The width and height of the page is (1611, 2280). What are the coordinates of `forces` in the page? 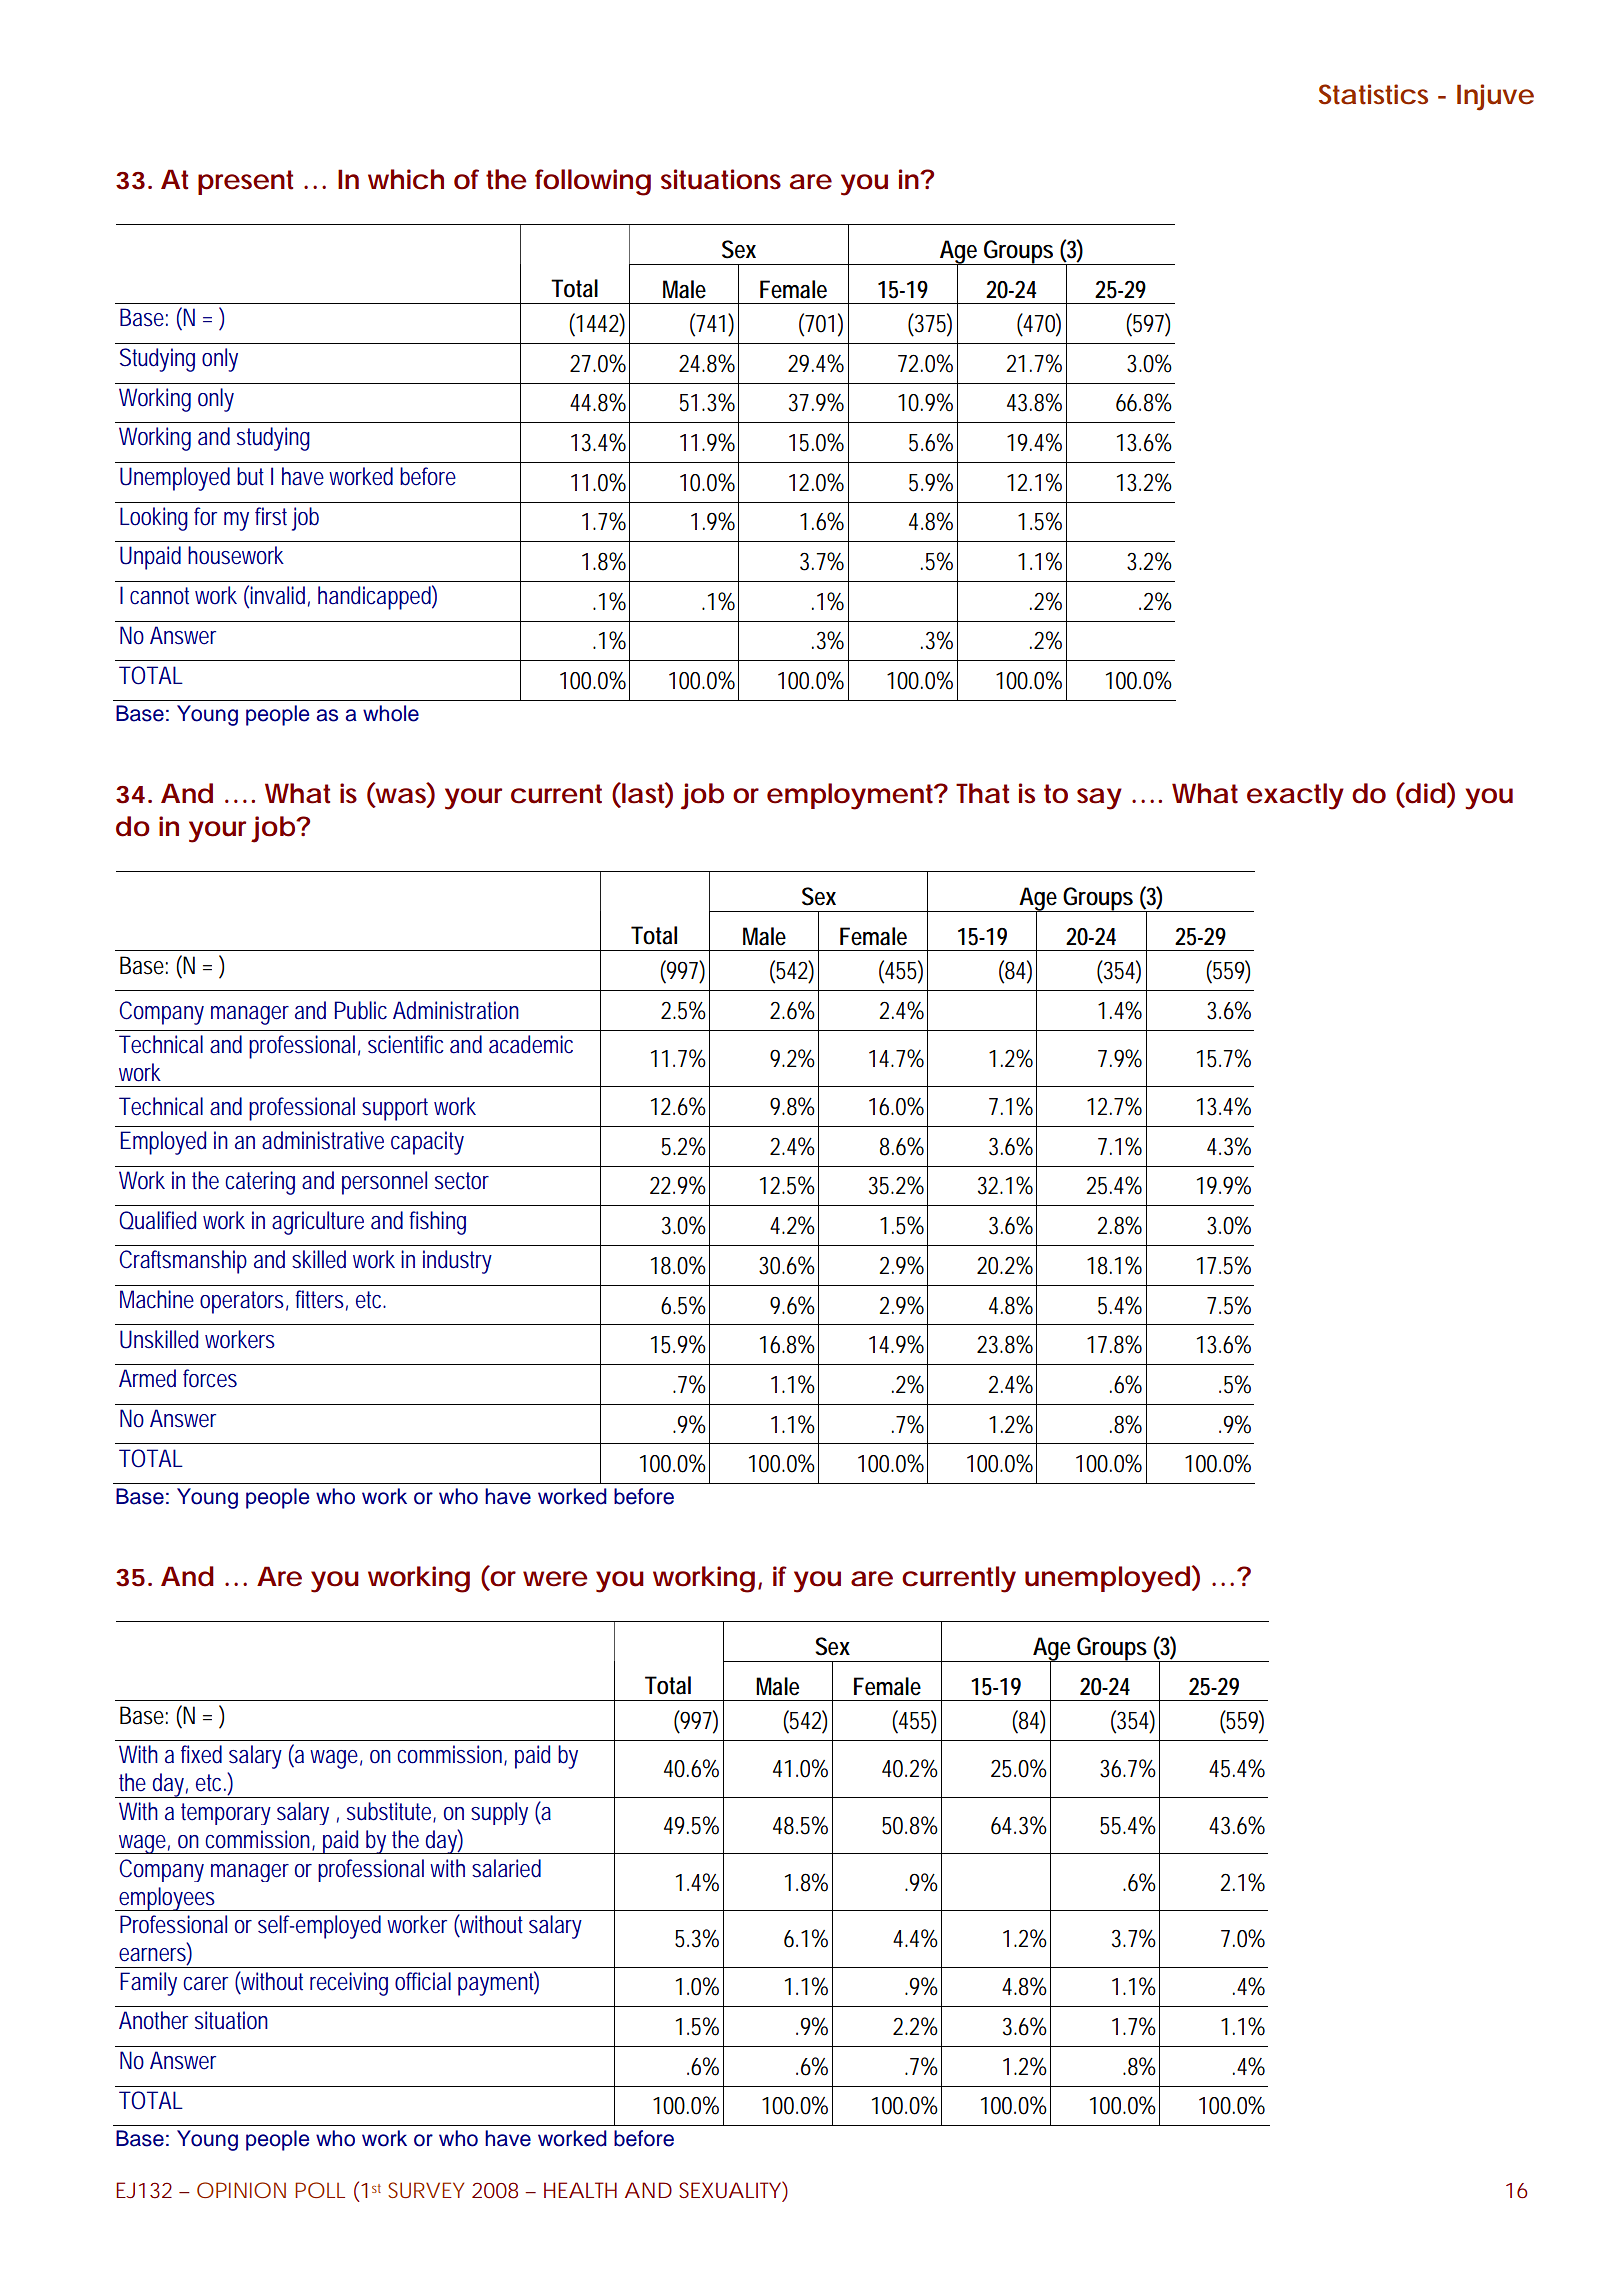 It's located at (210, 1378).
